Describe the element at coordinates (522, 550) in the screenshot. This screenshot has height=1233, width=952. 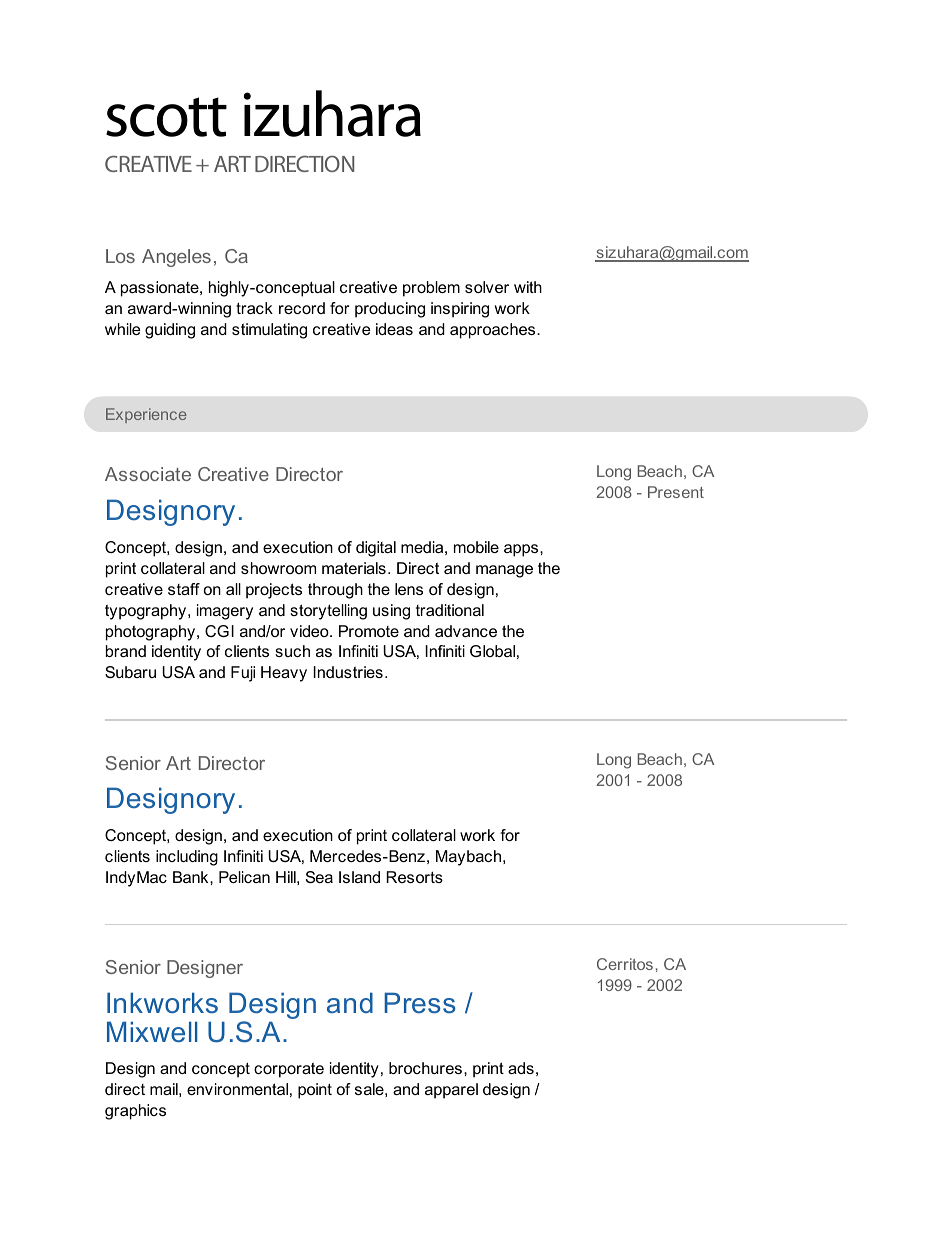
I see `apps` at that location.
